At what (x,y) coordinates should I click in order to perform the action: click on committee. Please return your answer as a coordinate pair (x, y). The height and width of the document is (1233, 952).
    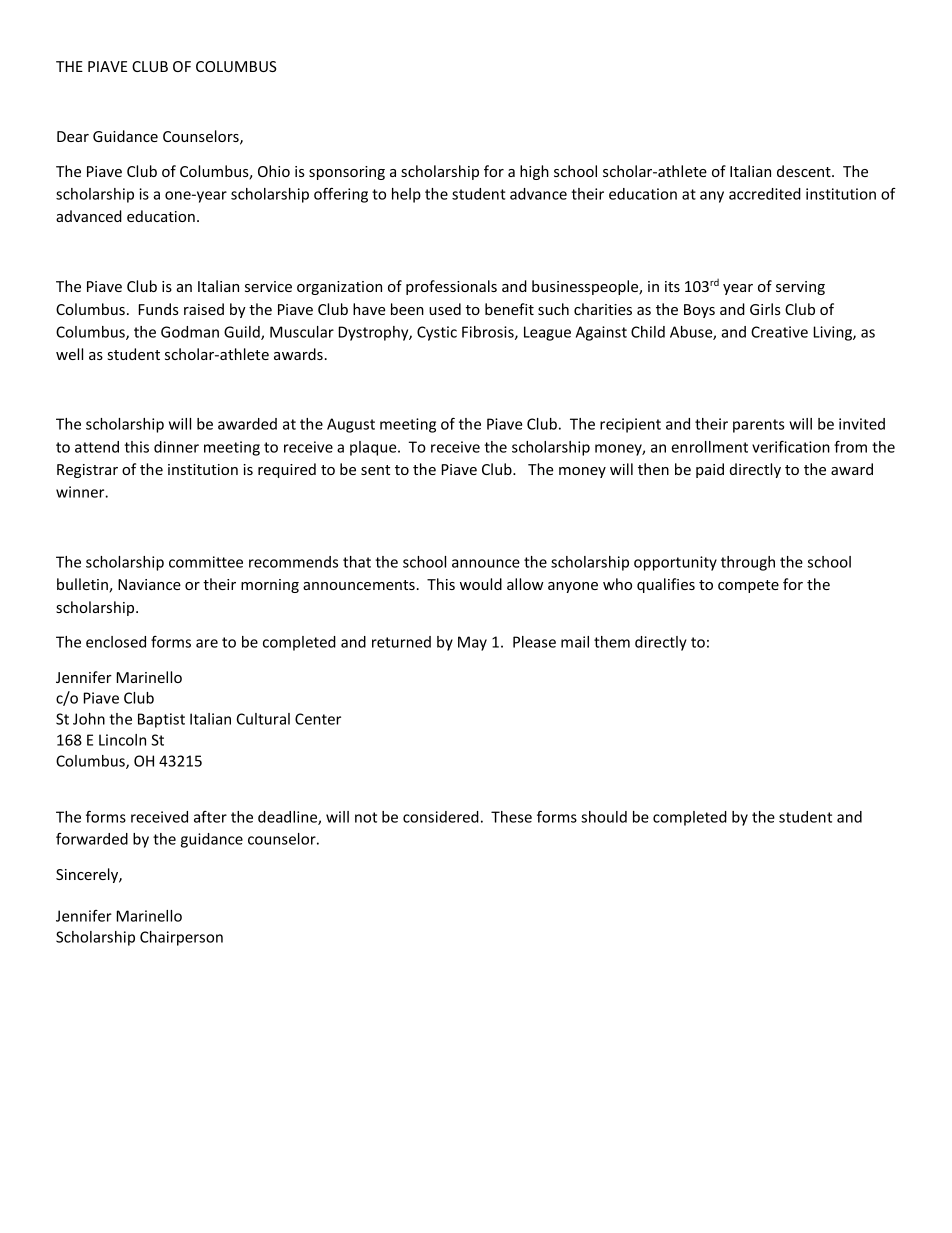
    Looking at the image, I should click on (206, 562).
